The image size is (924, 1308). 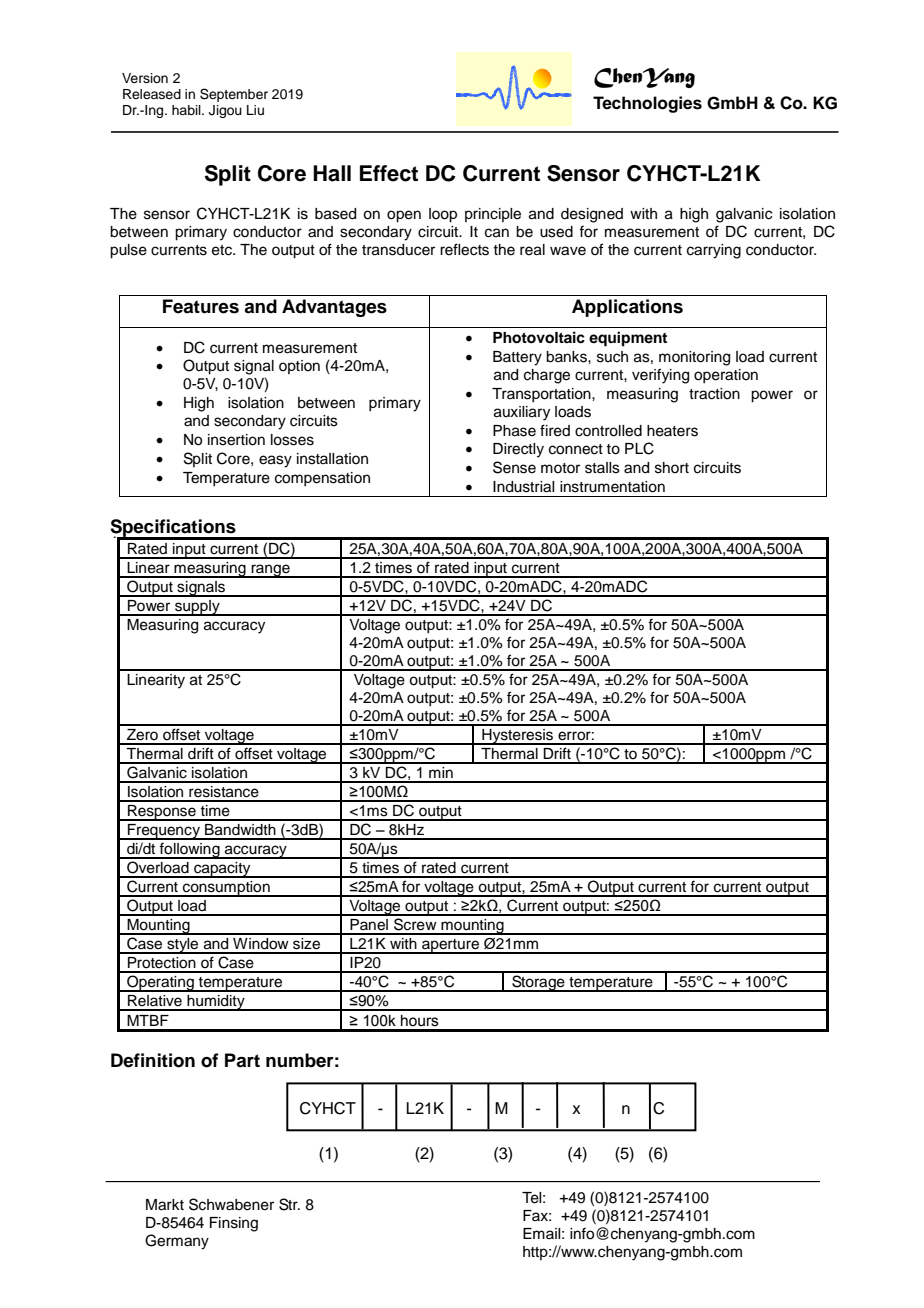 I want to click on range, so click(x=270, y=571).
